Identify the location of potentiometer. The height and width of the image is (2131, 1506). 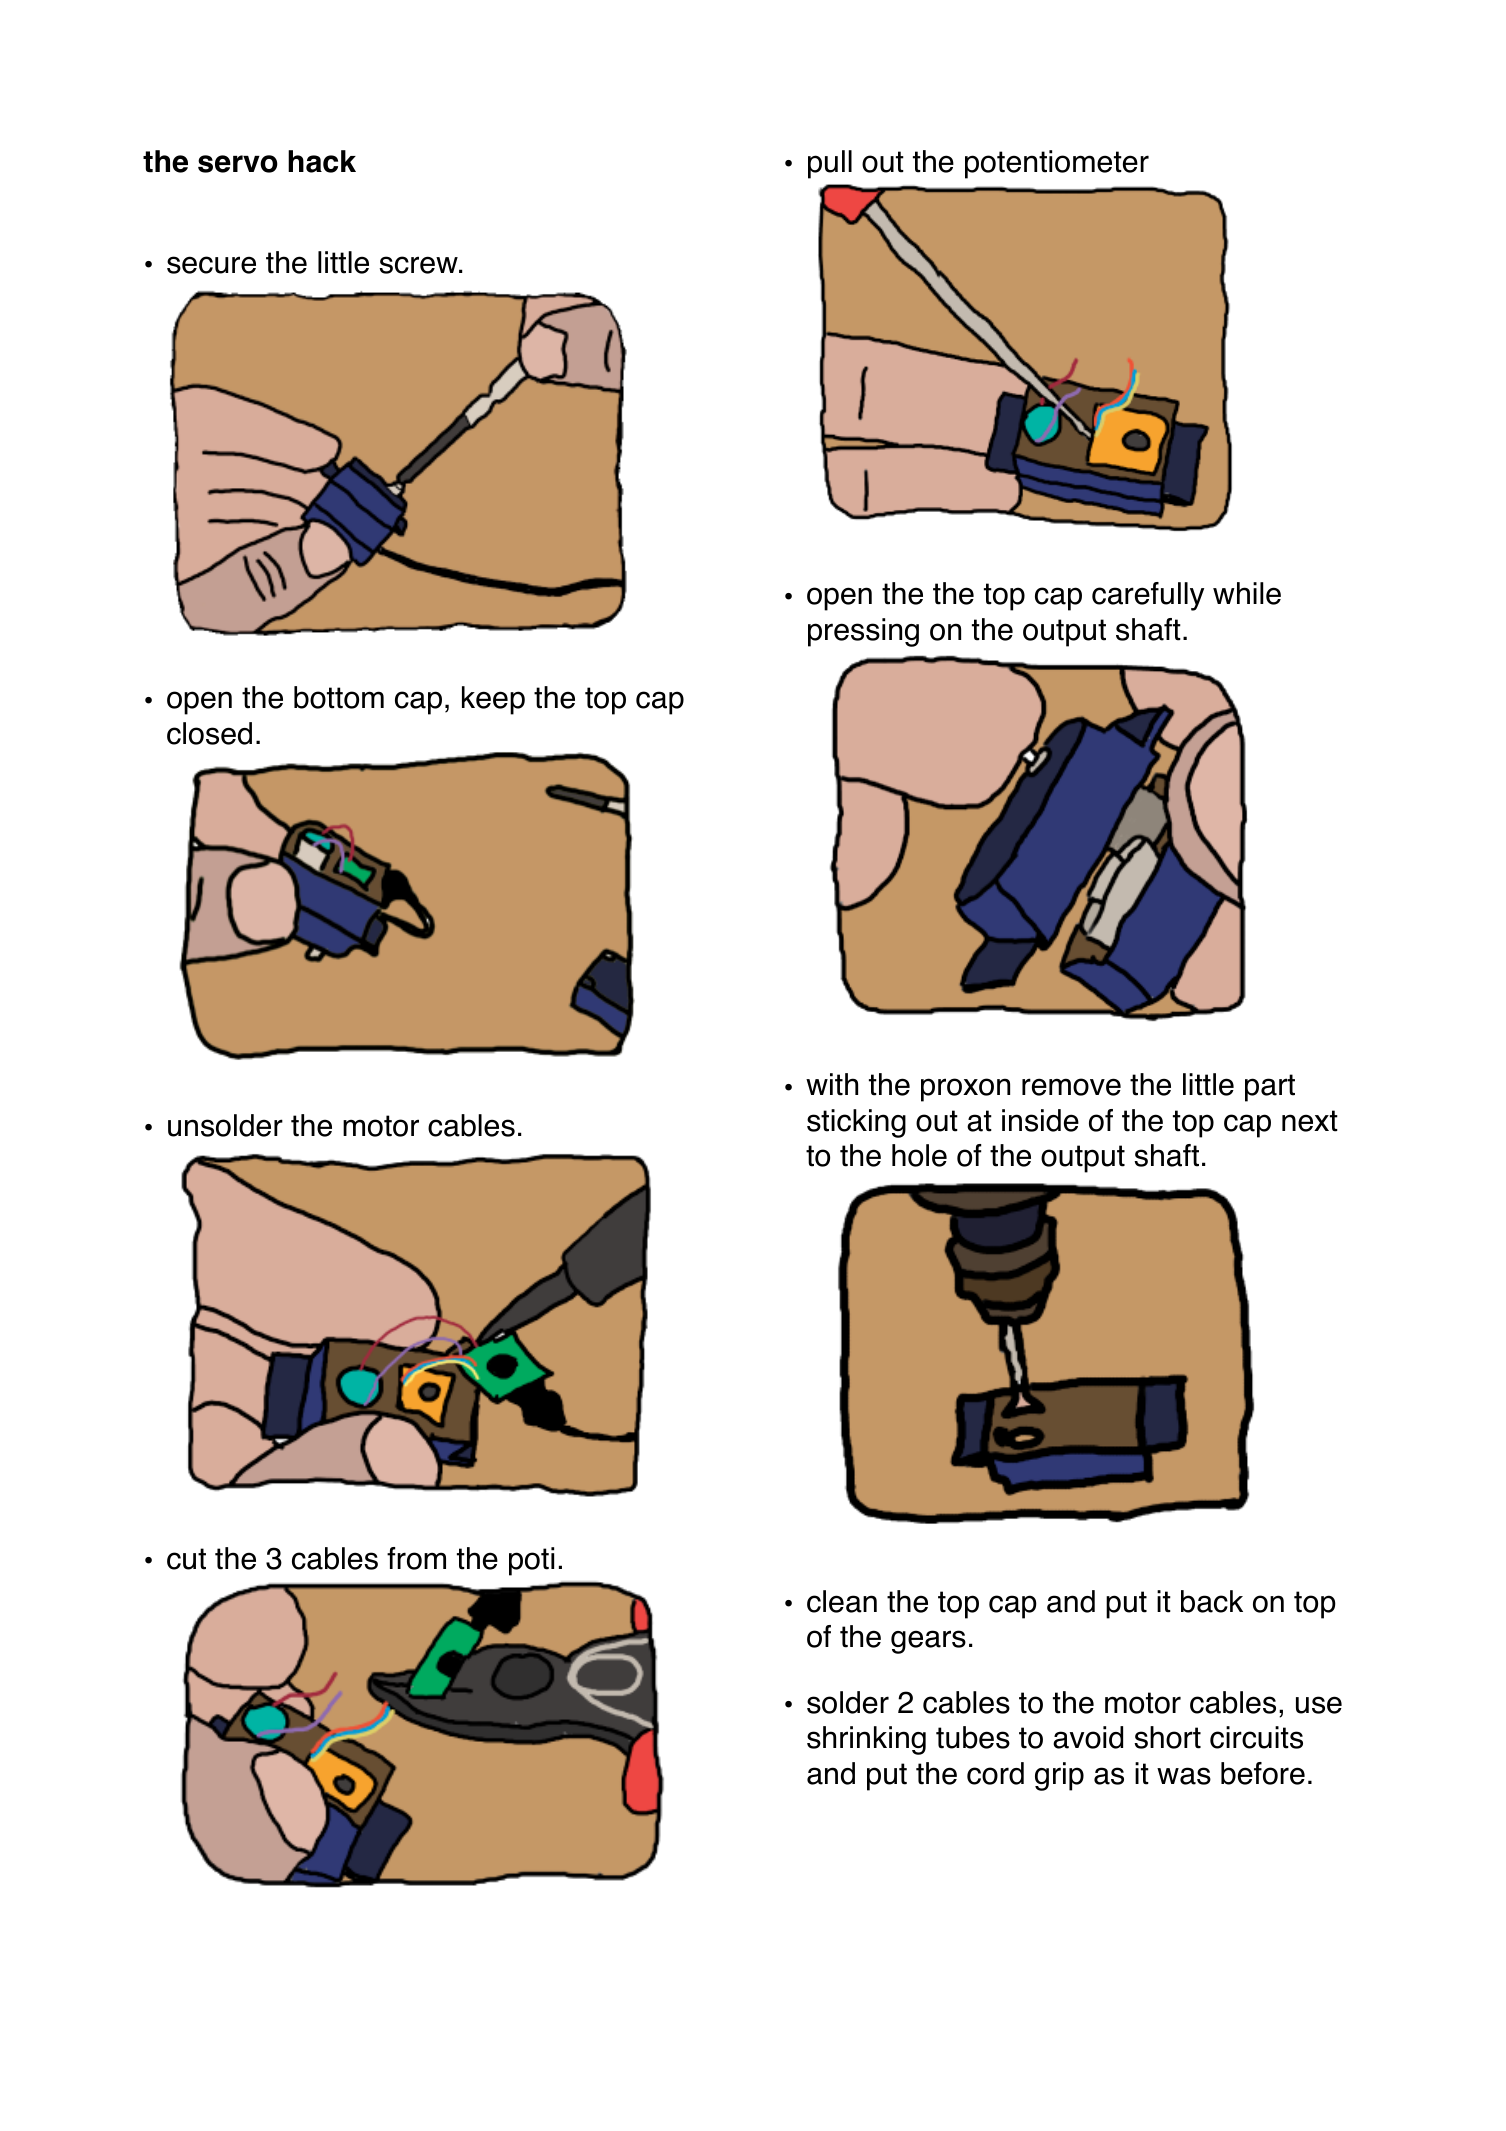
(1057, 164).
